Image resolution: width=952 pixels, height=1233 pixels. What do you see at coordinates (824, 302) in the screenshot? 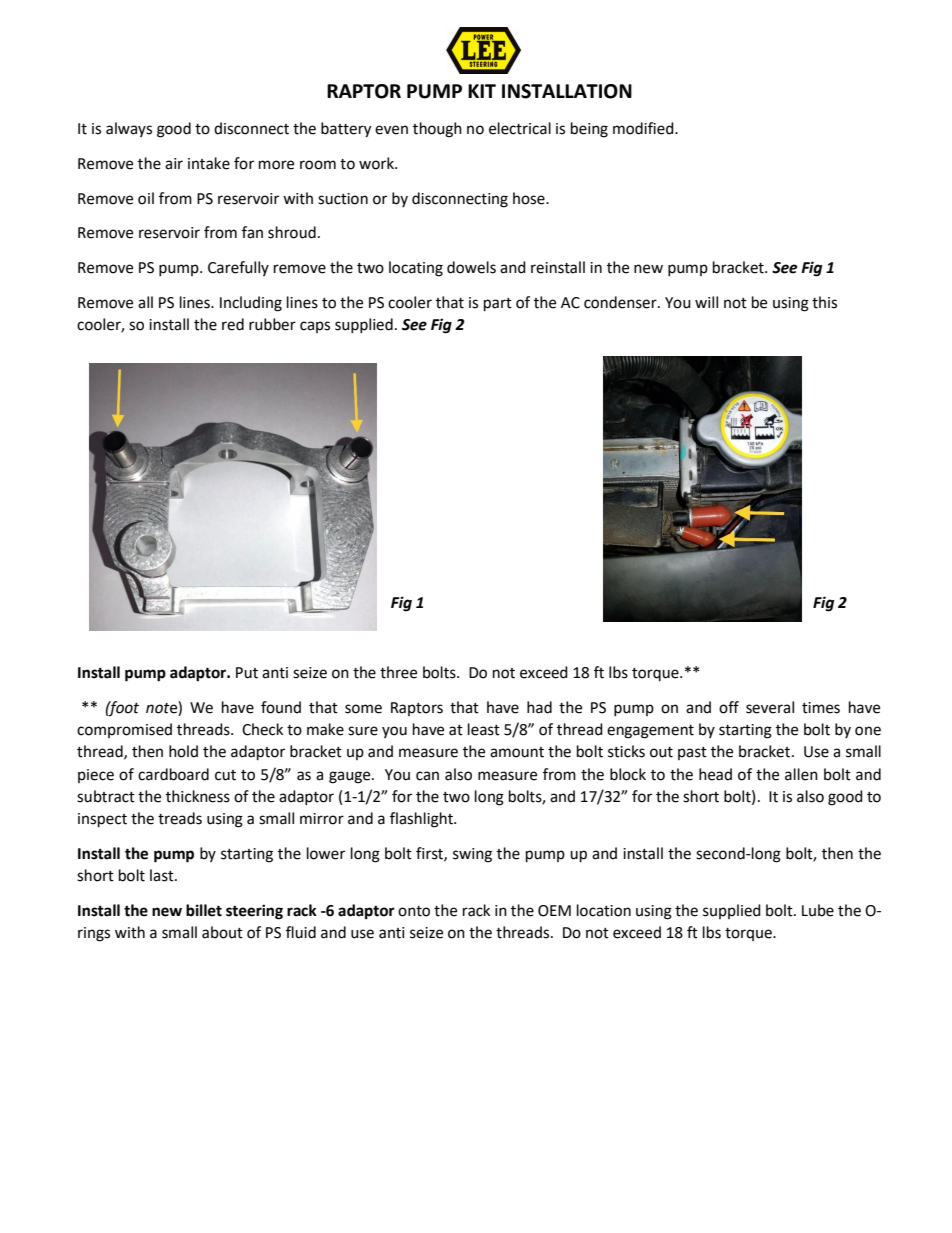
I see `this` at bounding box center [824, 302].
